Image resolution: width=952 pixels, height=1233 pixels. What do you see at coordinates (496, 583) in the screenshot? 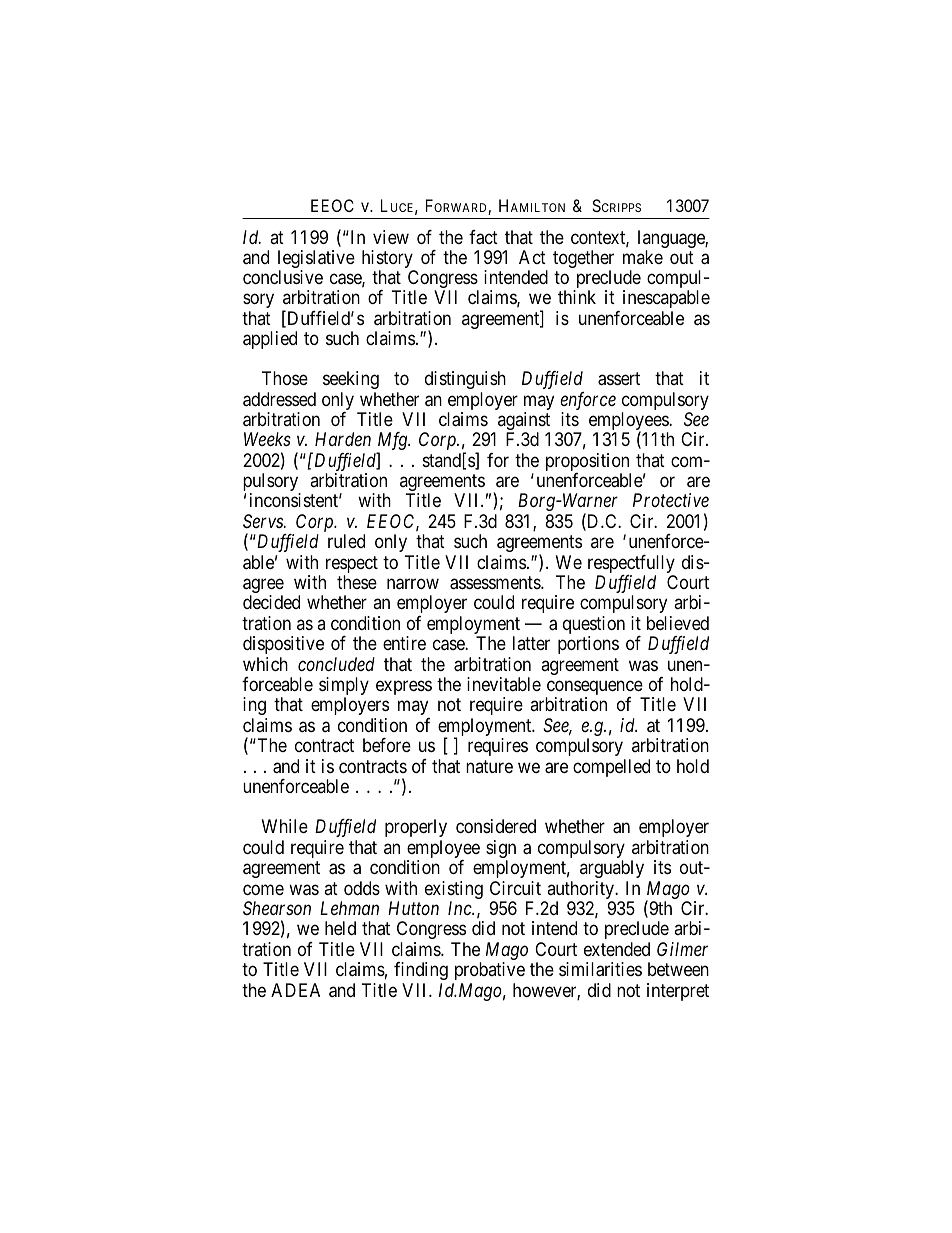
I see `assessments` at bounding box center [496, 583].
